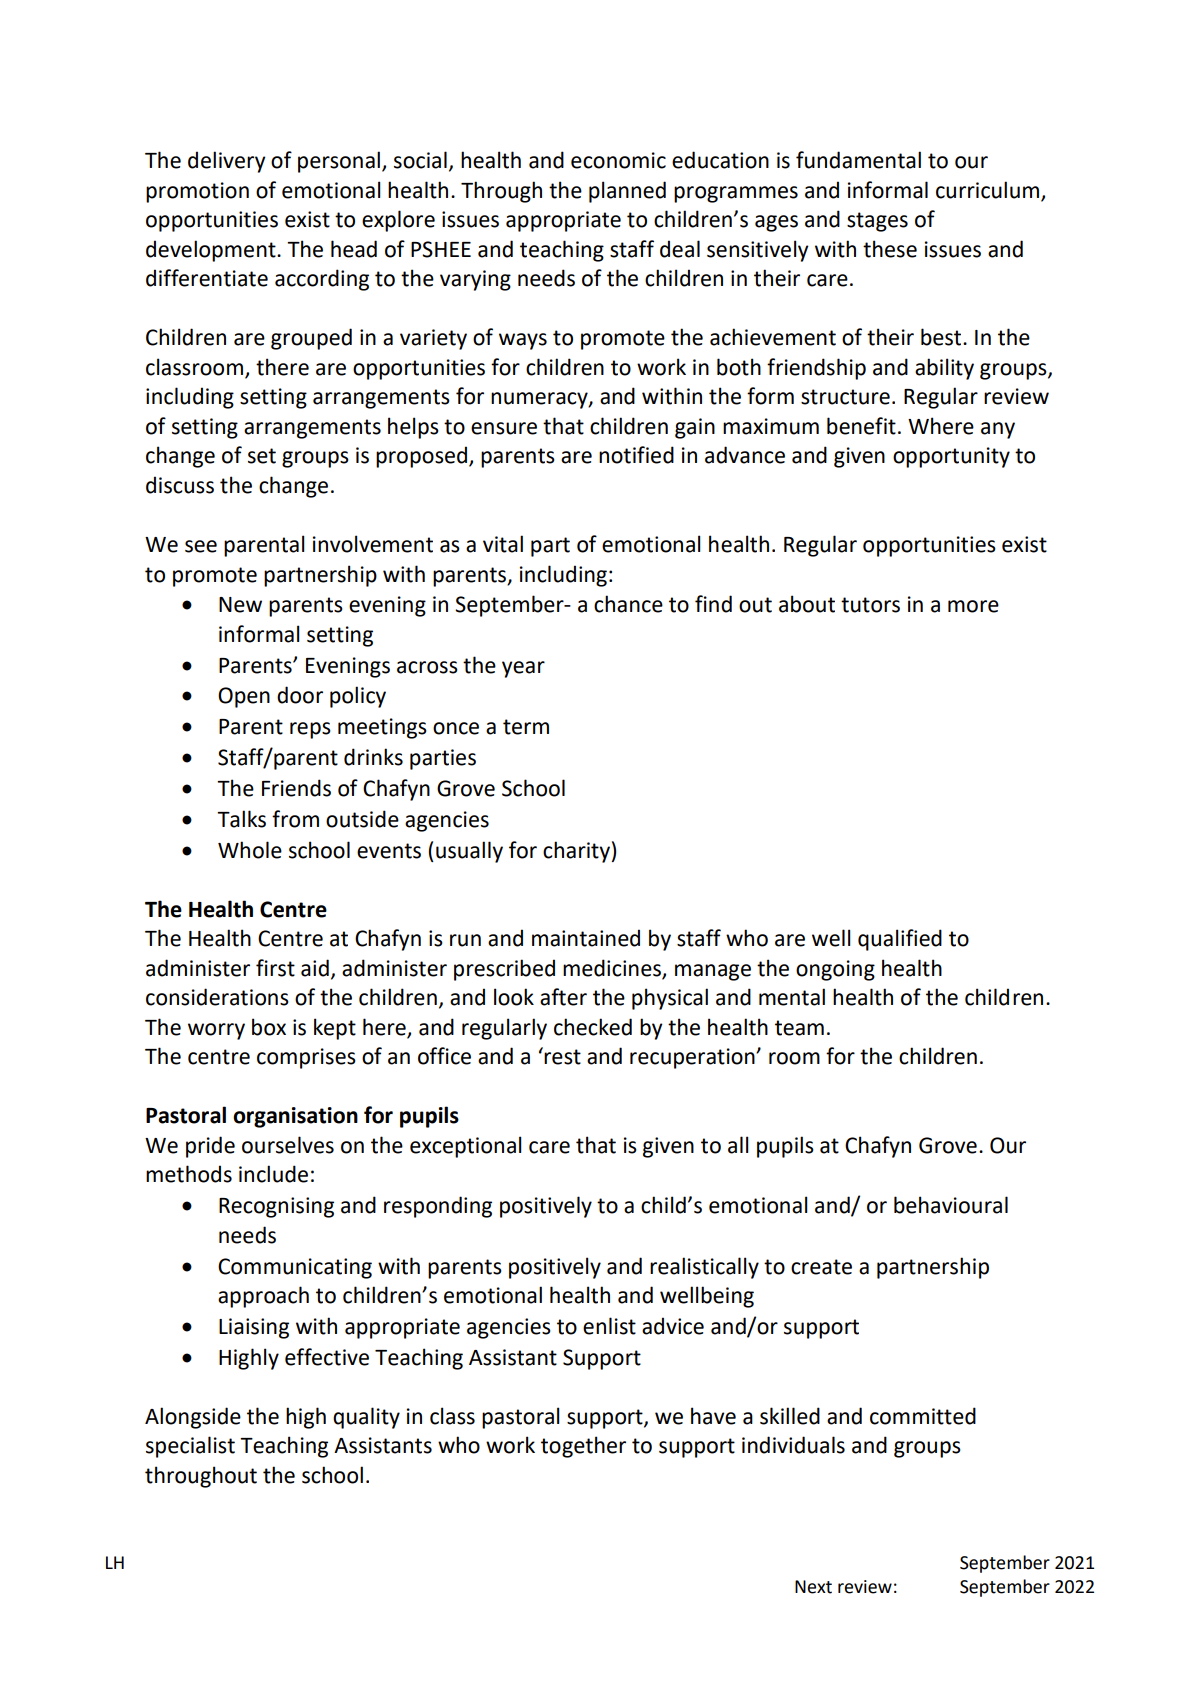  I want to click on opportunity, so click(951, 457).
